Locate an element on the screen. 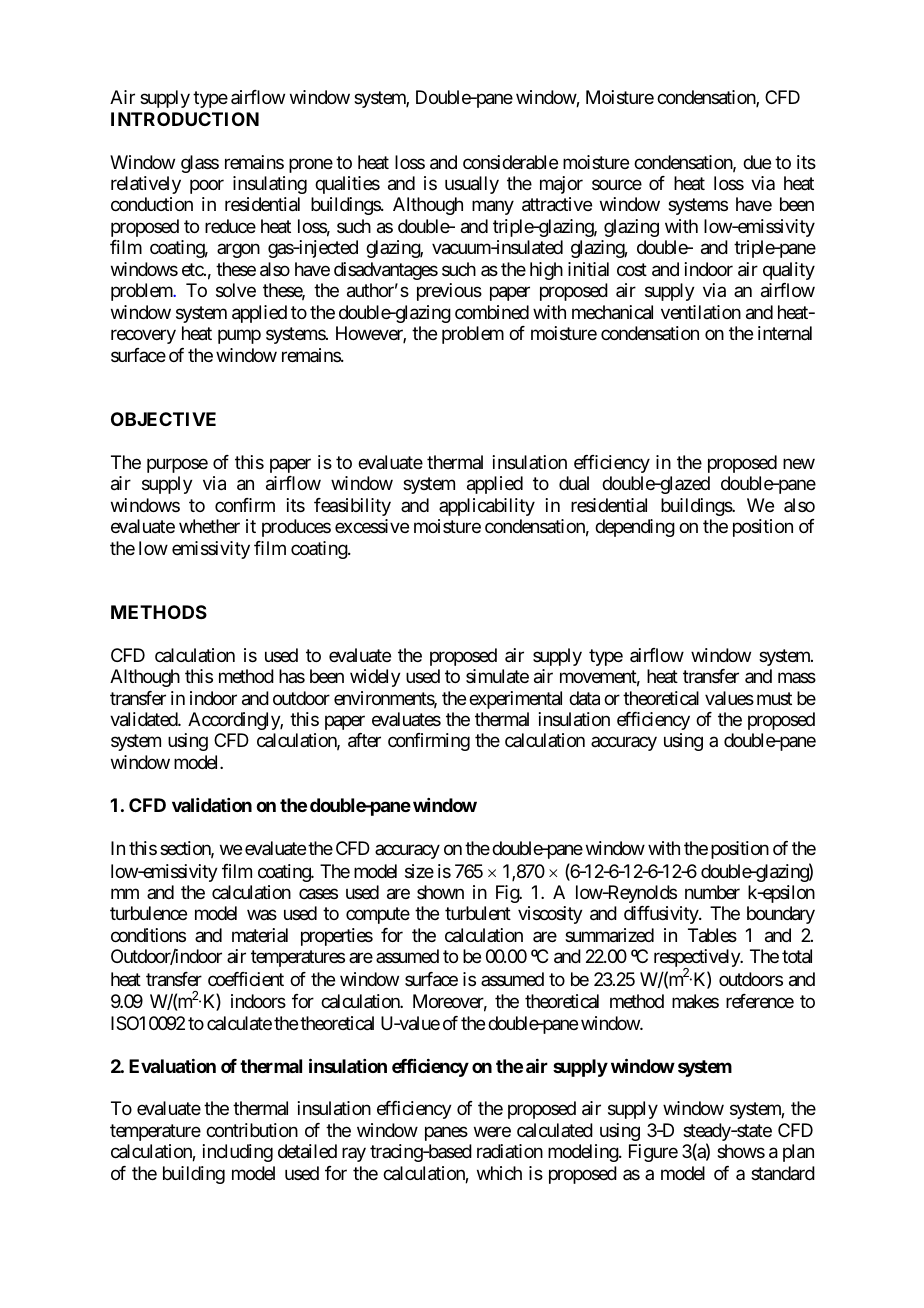 This screenshot has height=1308, width=924. experimental is located at coordinates (515, 700).
